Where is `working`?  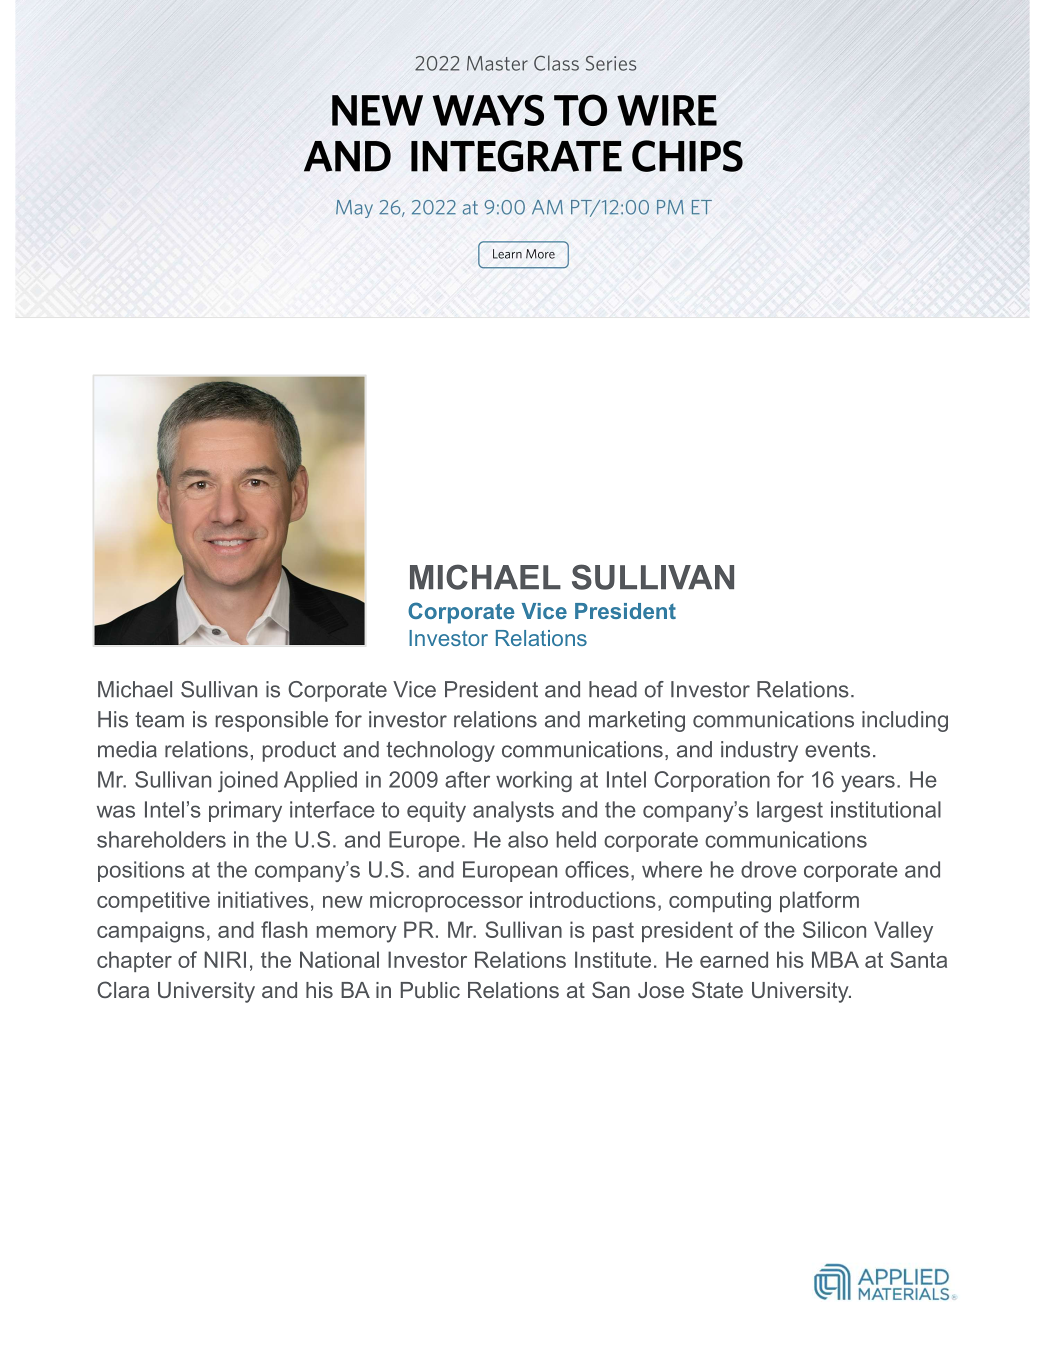 working is located at coordinates (534, 781).
